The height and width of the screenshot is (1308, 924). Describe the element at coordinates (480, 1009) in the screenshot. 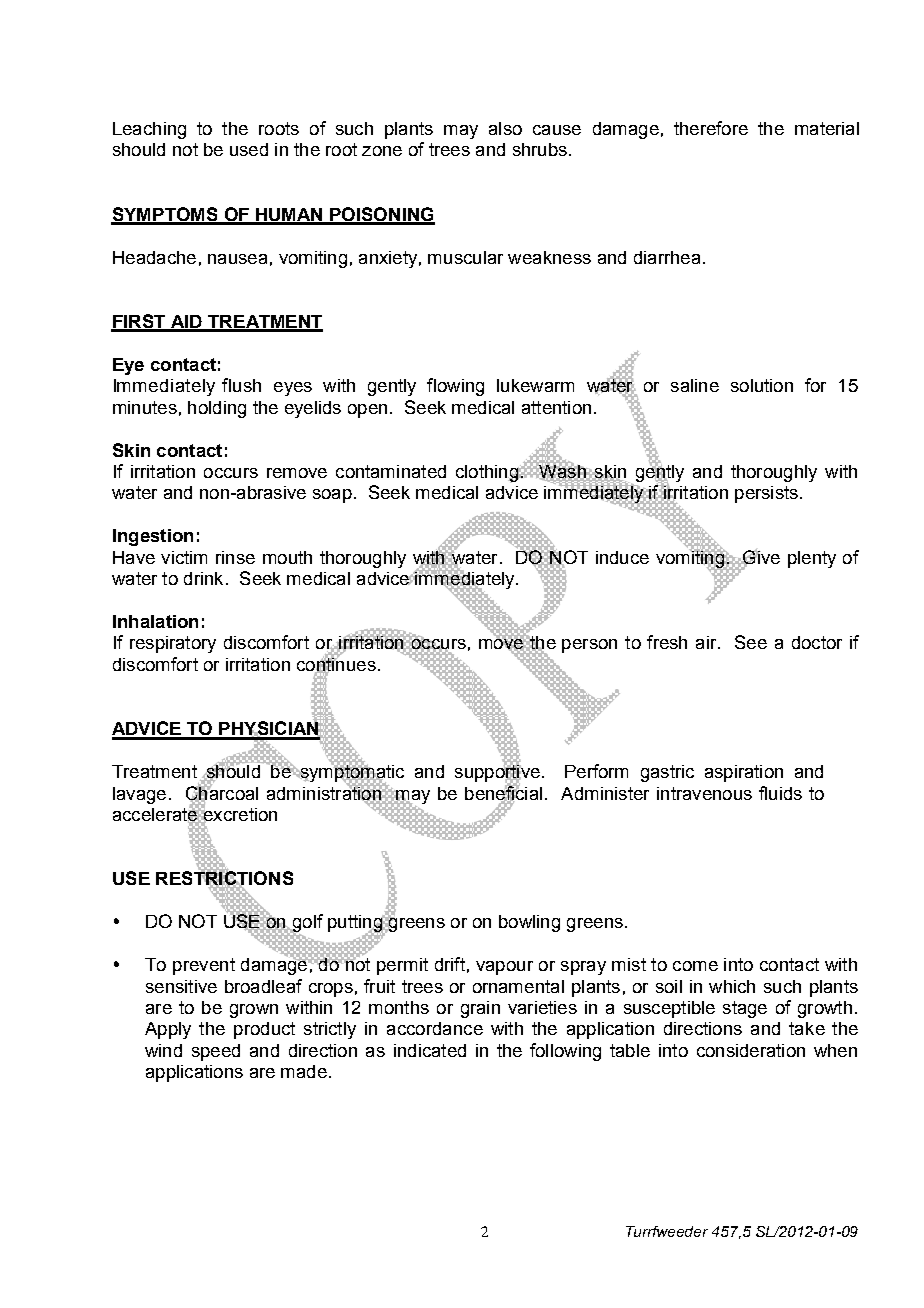

I see `grain` at that location.
